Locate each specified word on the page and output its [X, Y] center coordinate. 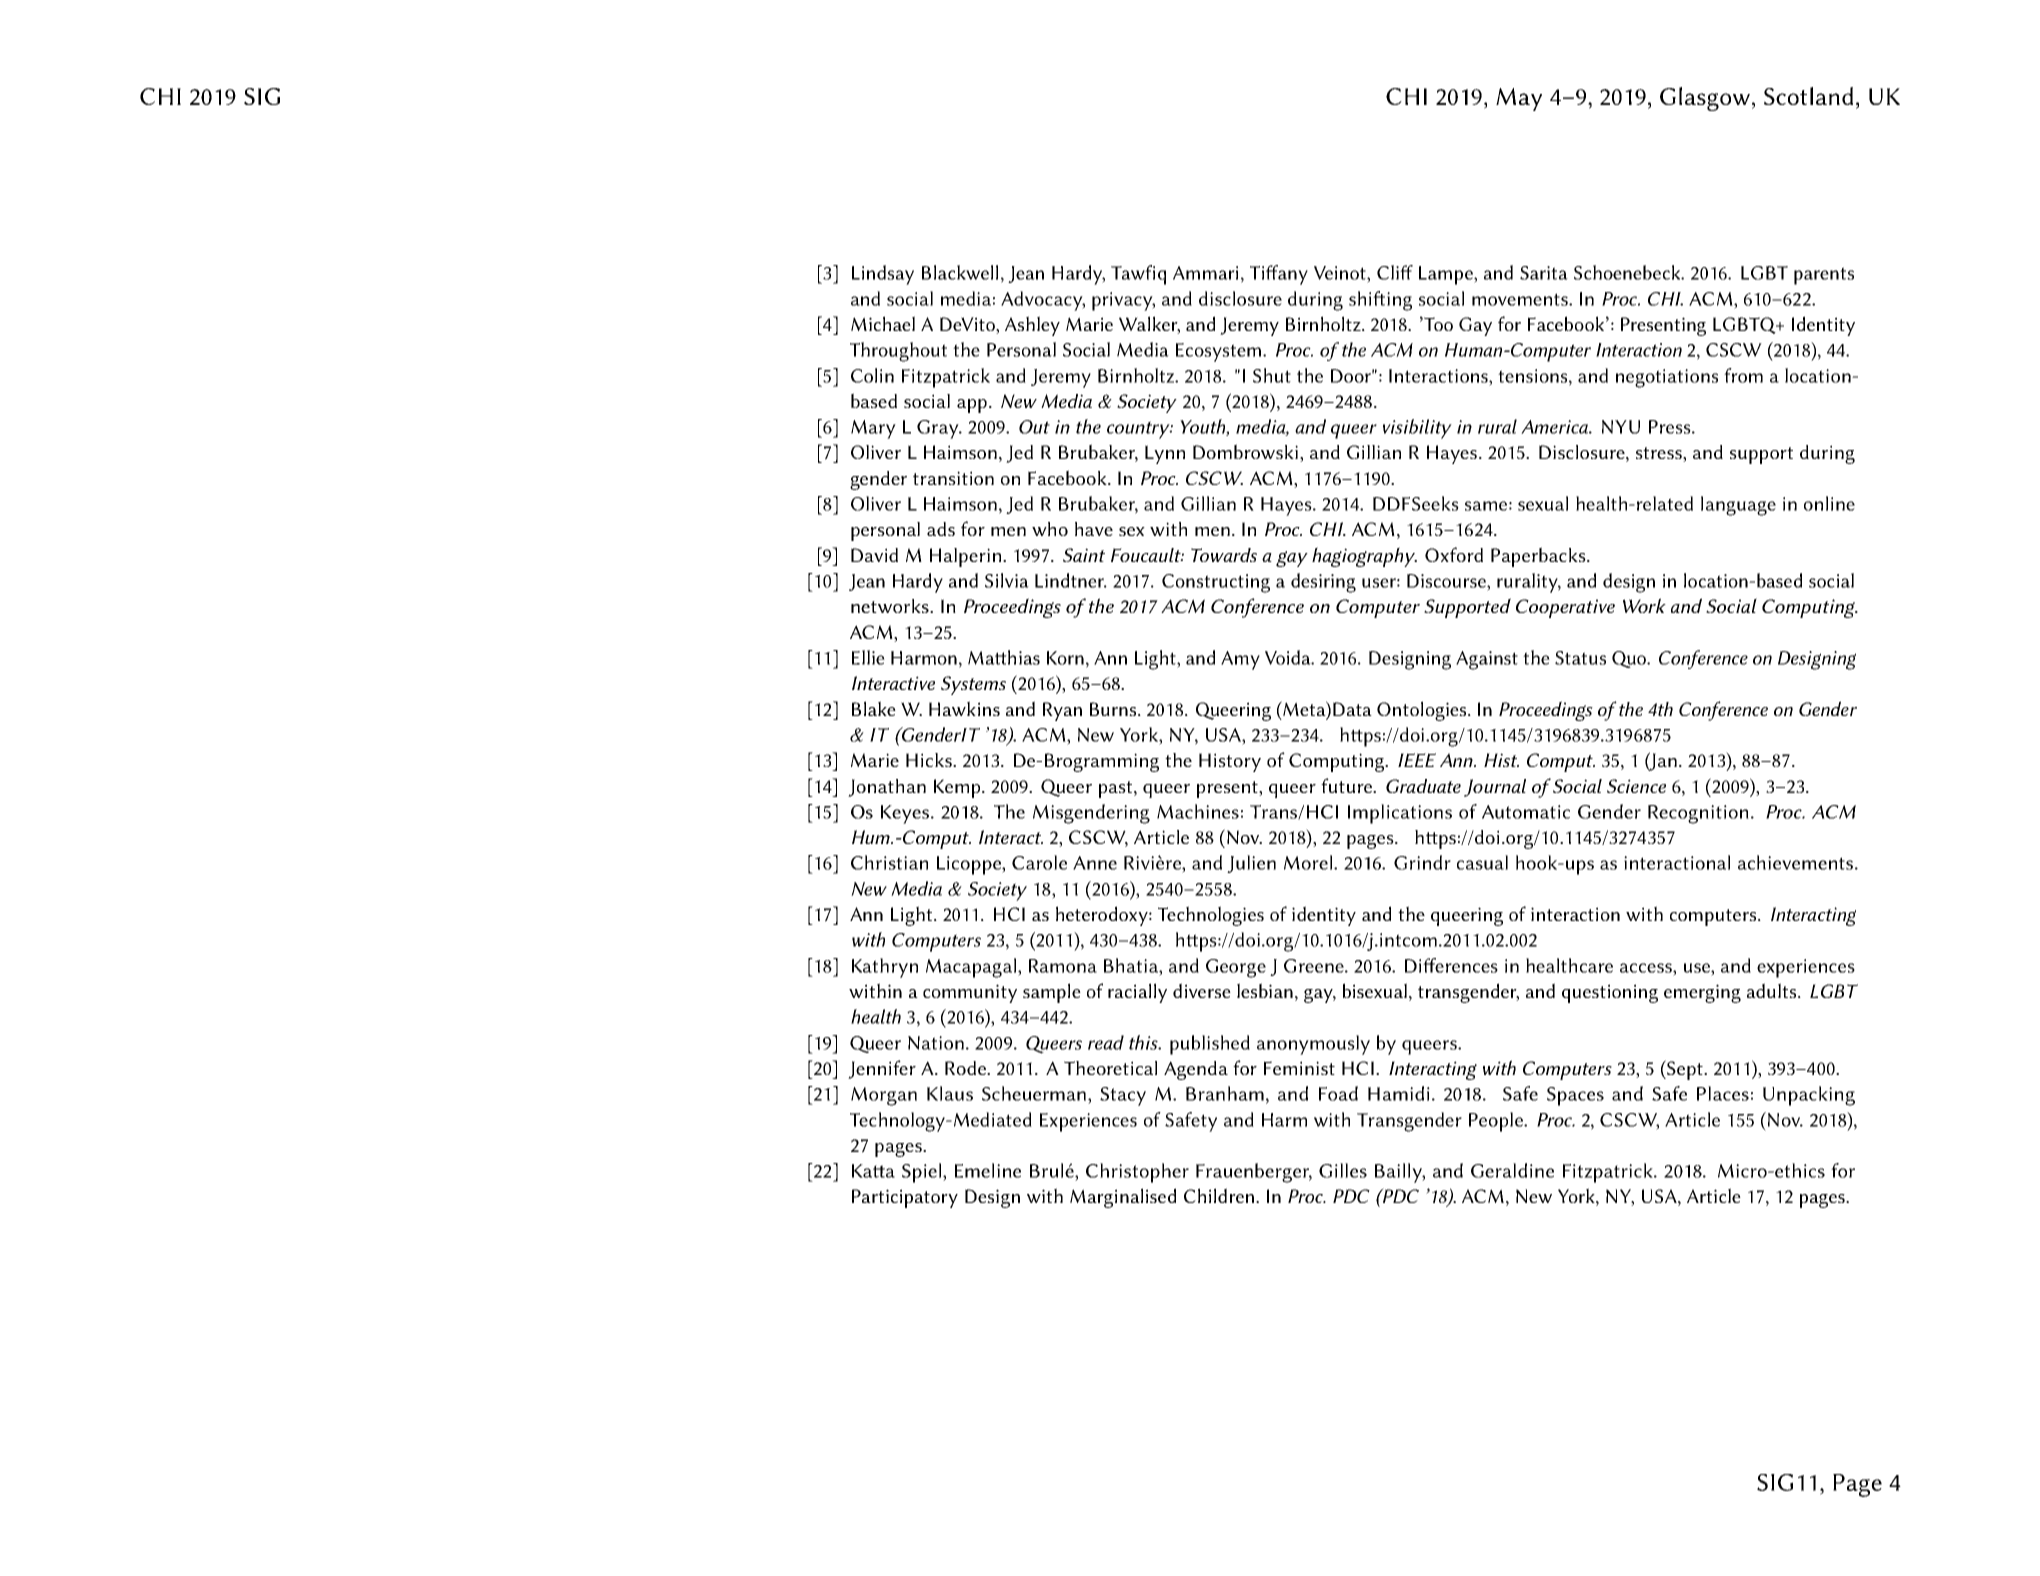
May [1519, 99]
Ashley [1032, 326]
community [970, 993]
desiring [1323, 583]
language [1738, 506]
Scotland [1808, 96]
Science [1636, 786]
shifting [1380, 301]
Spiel [923, 1173]
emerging [1702, 993]
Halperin [965, 557]
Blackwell [960, 272]
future [1347, 785]
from [1743, 375]
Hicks [930, 760]
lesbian [1265, 990]
